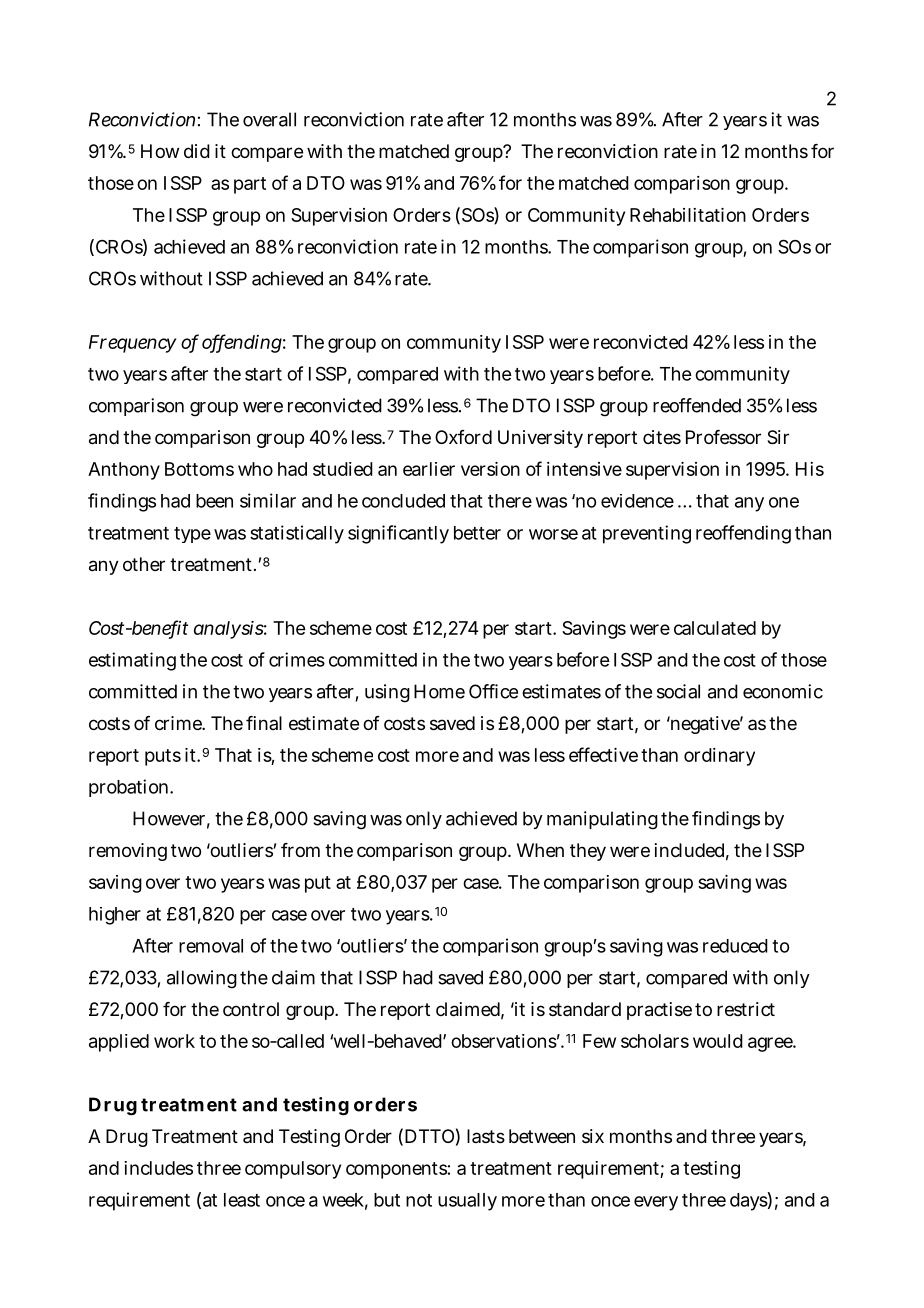 The width and height of the screenshot is (924, 1308). What do you see at coordinates (199, 469) in the screenshot?
I see `Bottoms` at bounding box center [199, 469].
